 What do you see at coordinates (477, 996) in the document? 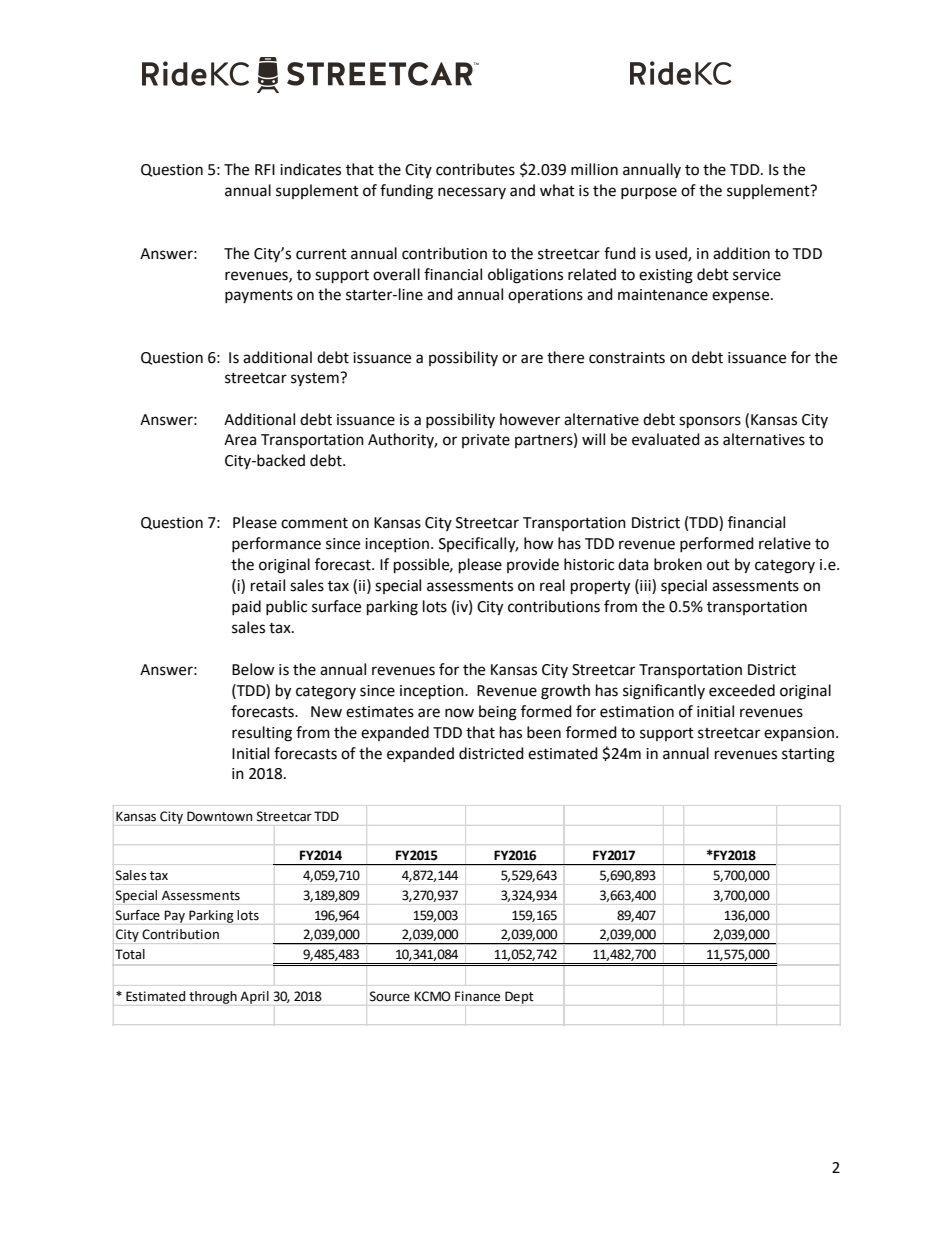
I see `Finance` at bounding box center [477, 996].
